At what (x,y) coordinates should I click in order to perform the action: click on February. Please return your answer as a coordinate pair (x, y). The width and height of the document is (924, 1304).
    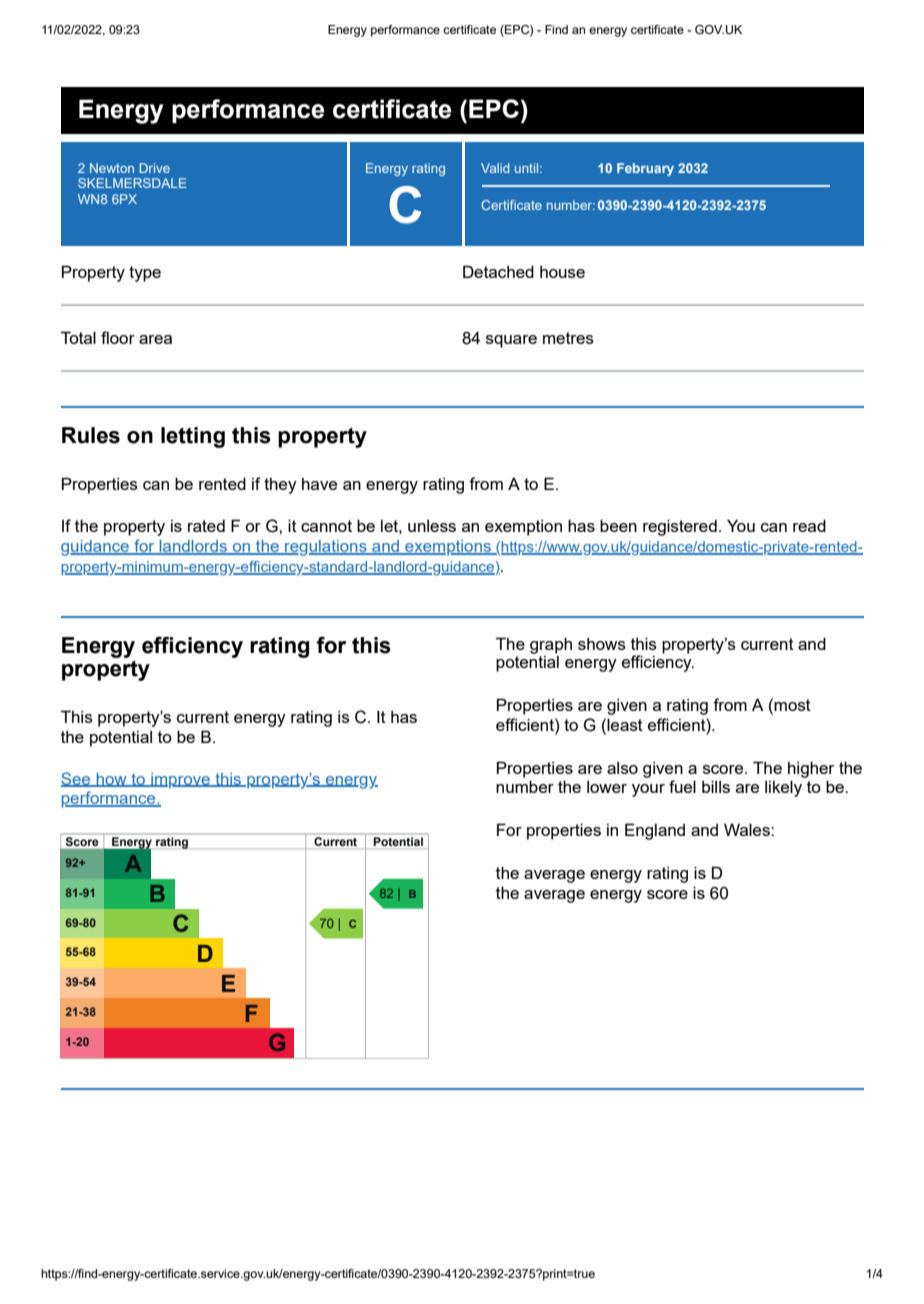
    Looking at the image, I should click on (645, 169).
